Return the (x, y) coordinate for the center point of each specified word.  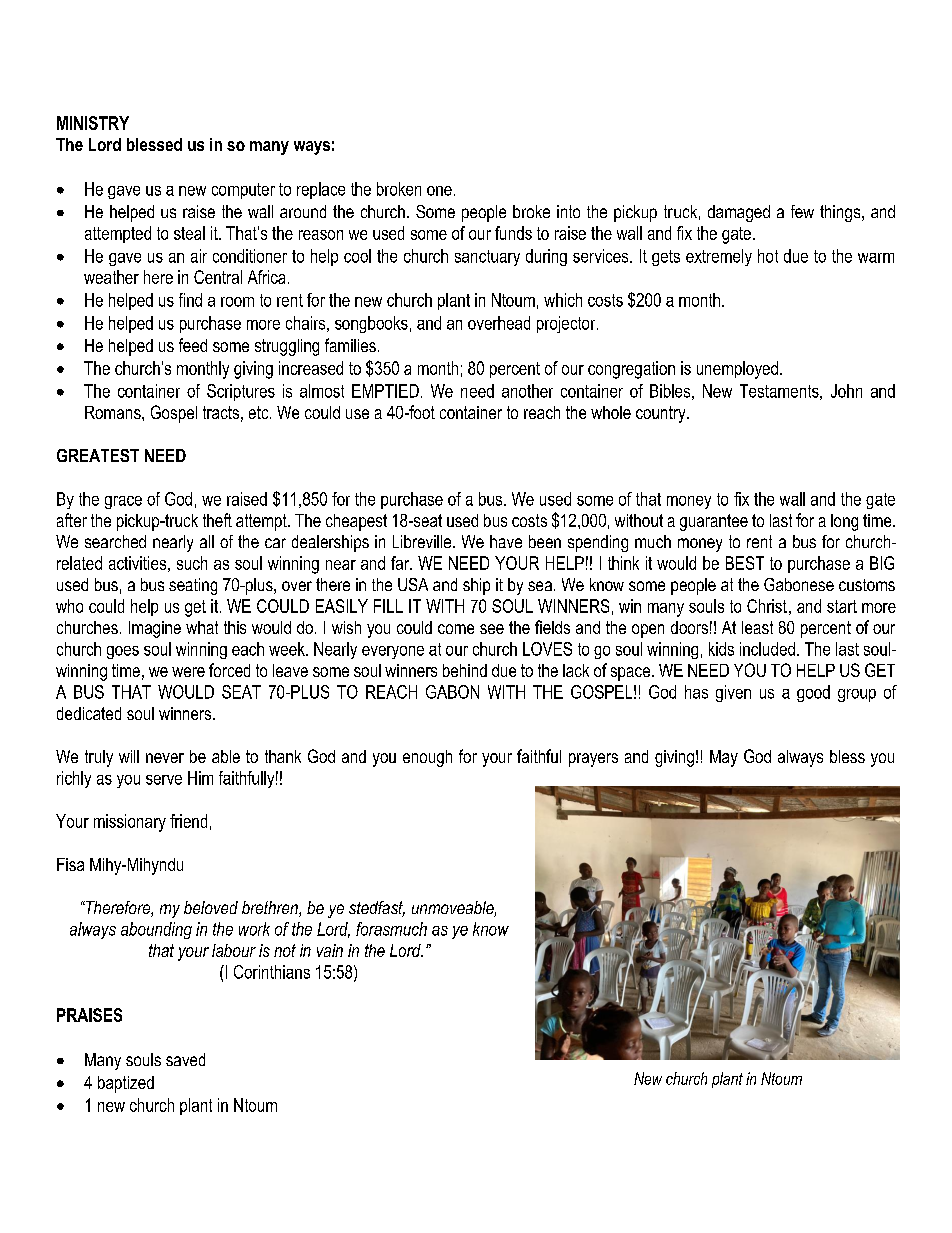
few (802, 211)
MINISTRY (93, 123)
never (165, 758)
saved (185, 1059)
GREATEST (98, 455)
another (527, 391)
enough (427, 758)
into (568, 211)
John (846, 391)
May (724, 758)
